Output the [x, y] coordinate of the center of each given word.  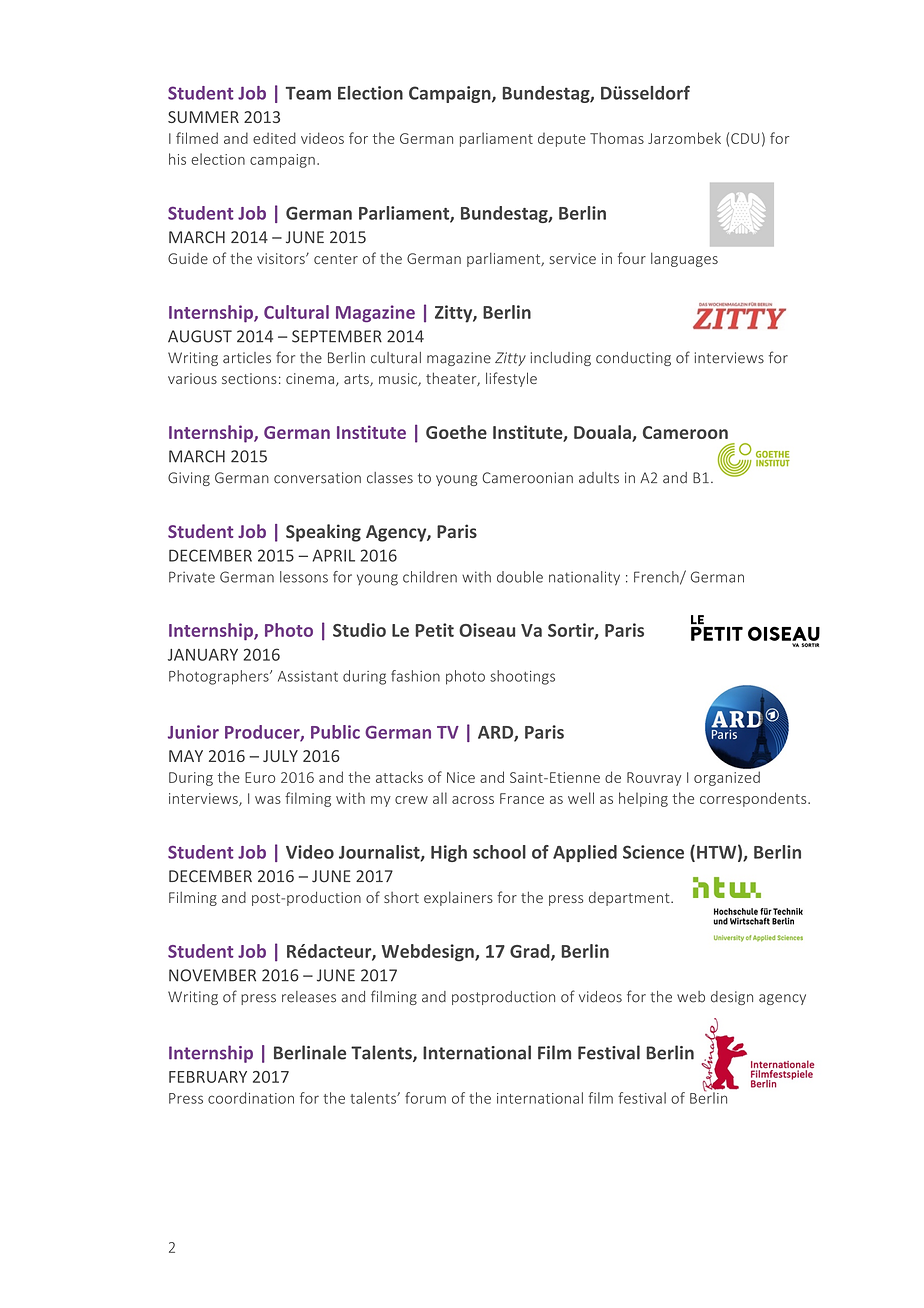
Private [192, 577]
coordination [251, 1098]
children [430, 577]
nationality [584, 578]
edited [274, 138]
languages [684, 259]
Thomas [617, 138]
